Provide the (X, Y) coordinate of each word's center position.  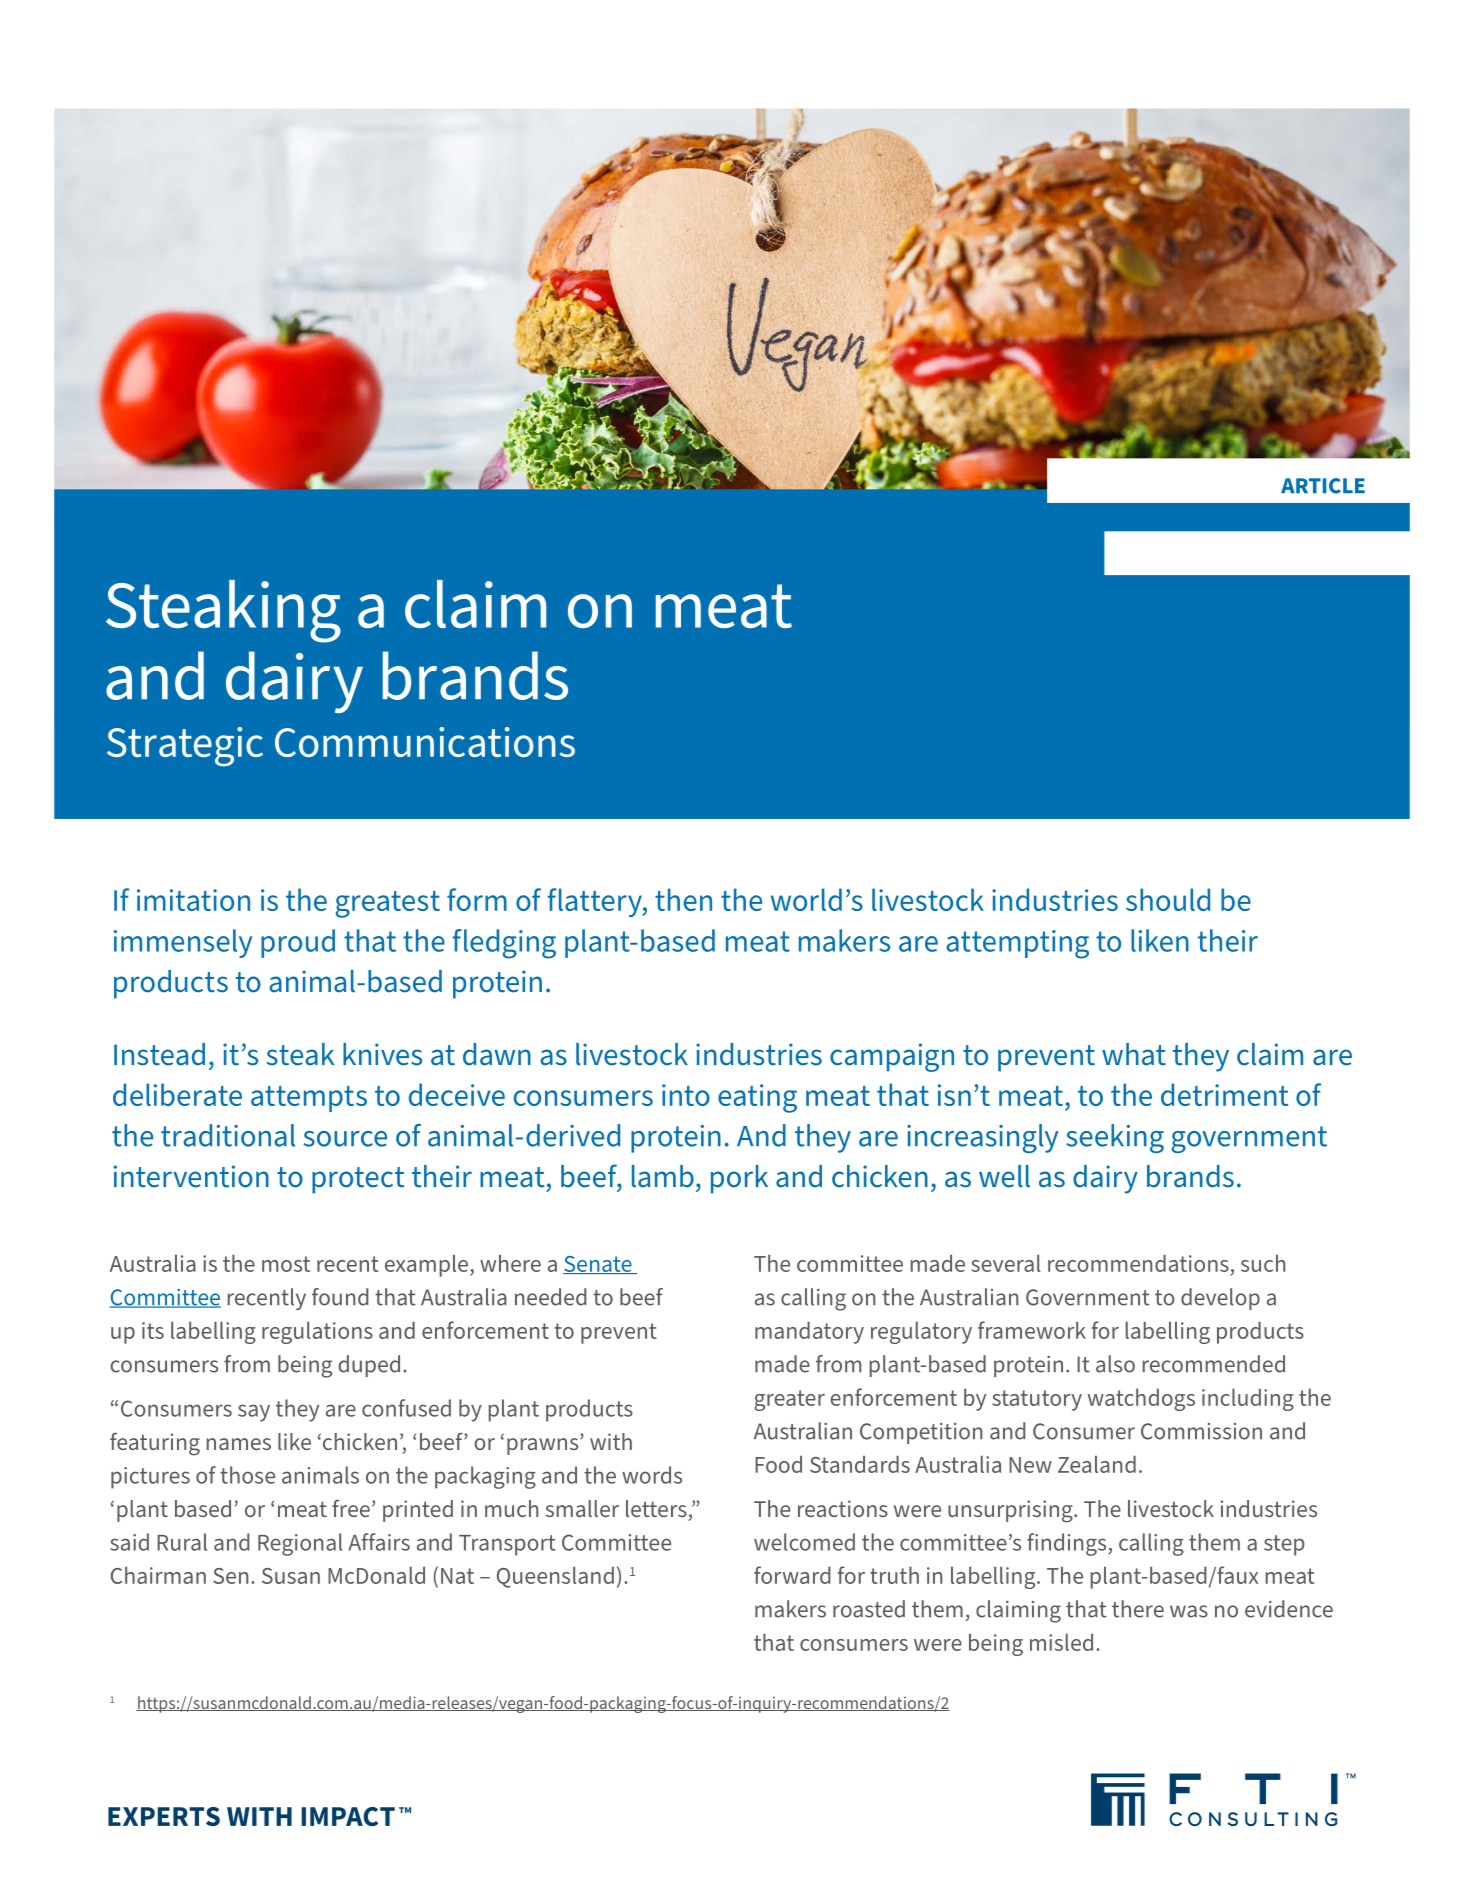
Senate (598, 1265)
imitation (193, 900)
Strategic (185, 747)
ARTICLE (1323, 486)
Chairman (158, 1575)
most (286, 1264)
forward (792, 1575)
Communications (425, 742)
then (683, 899)
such (1263, 1263)
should (1168, 899)
